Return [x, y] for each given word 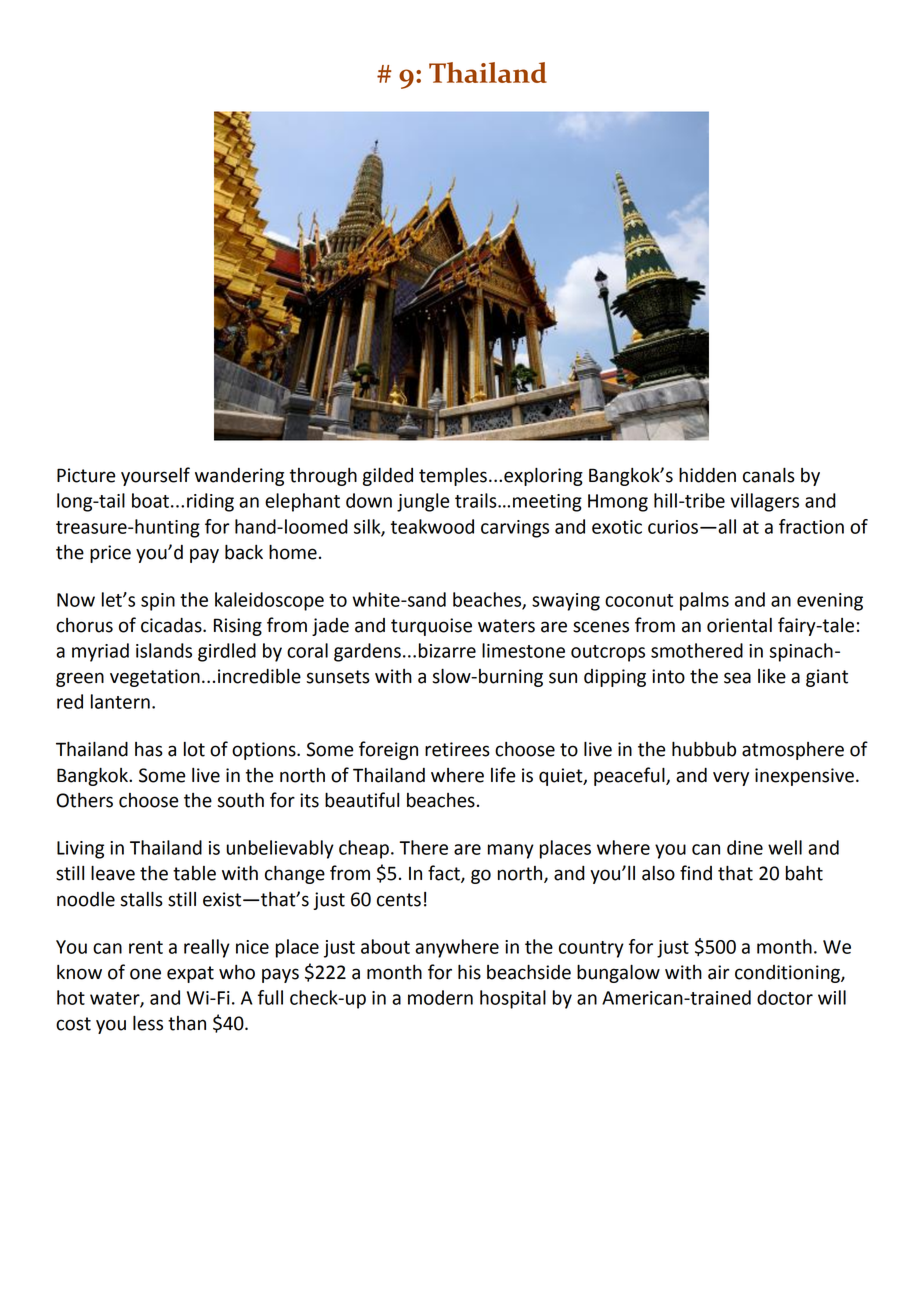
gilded [388, 476]
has [149, 749]
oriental [739, 625]
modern [440, 997]
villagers [764, 502]
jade [330, 627]
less [148, 1023]
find [696, 873]
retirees [457, 749]
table [194, 873]
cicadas [172, 625]
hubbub [704, 749]
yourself [155, 476]
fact [445, 874]
